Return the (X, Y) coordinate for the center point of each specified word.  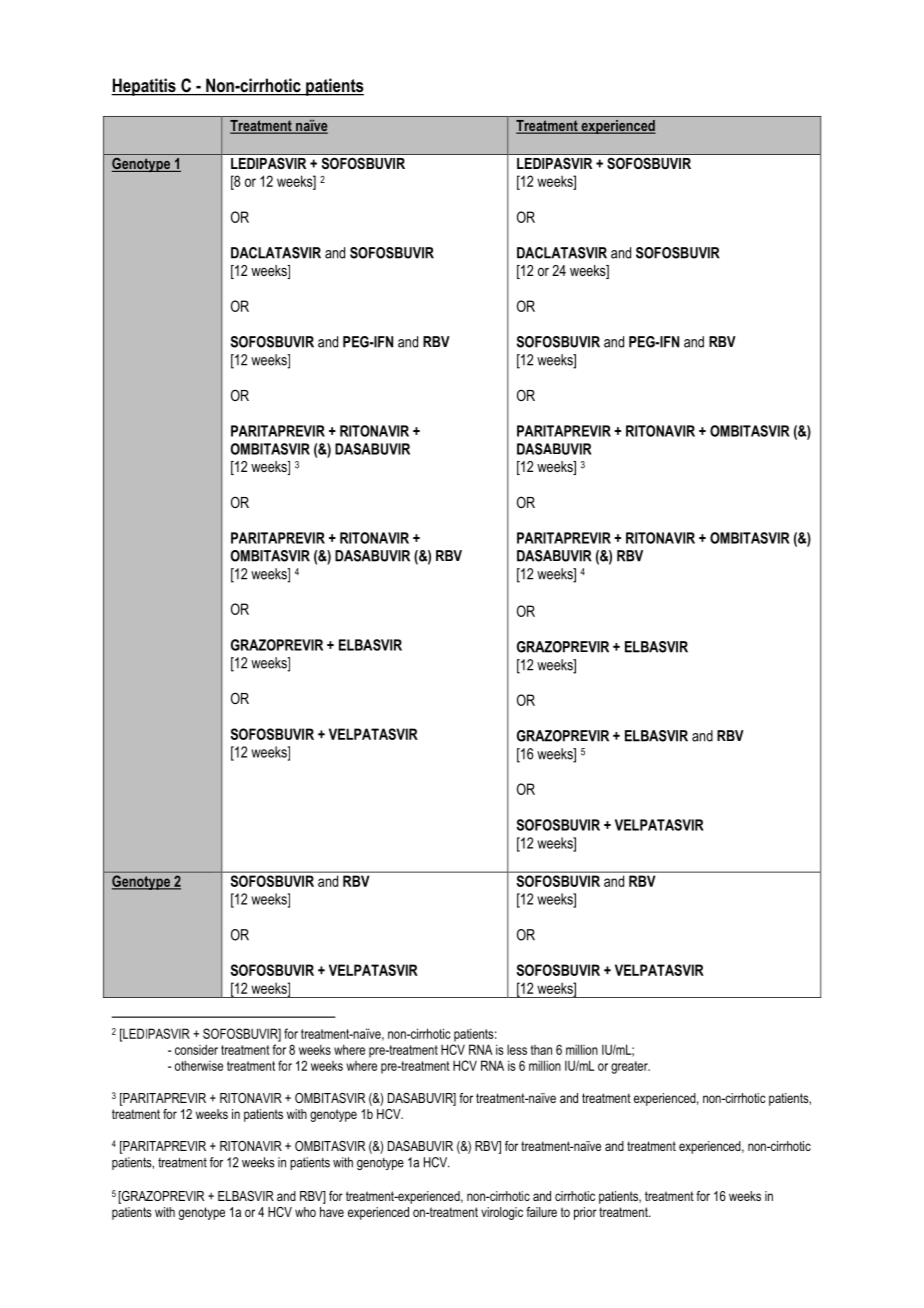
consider (196, 1049)
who (305, 1212)
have (332, 1212)
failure (541, 1212)
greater (630, 1067)
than (541, 1050)
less (517, 1050)
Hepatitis (144, 87)
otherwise (199, 1065)
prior (585, 1213)
